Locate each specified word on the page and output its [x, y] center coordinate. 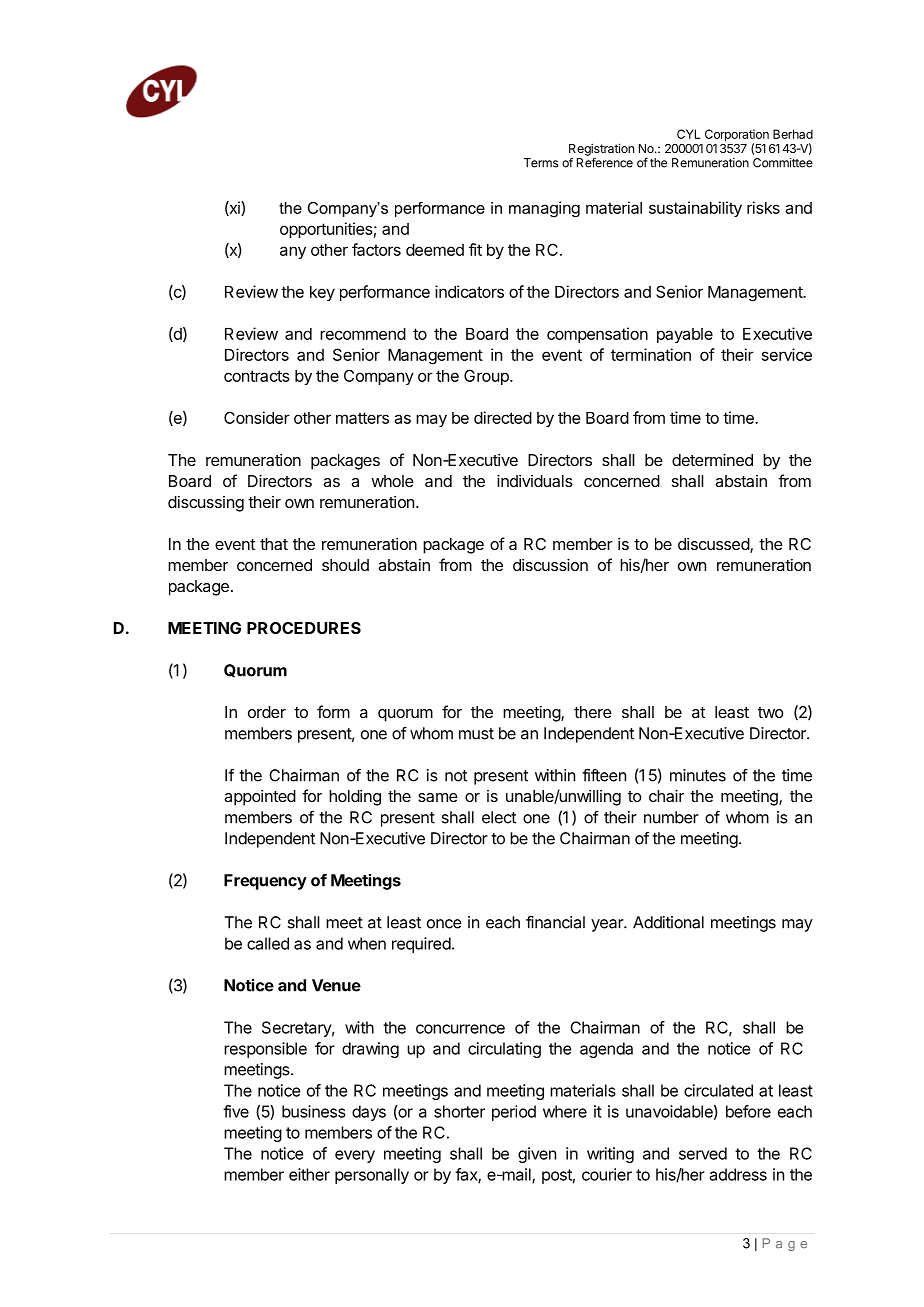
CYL [688, 134]
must [476, 734]
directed [503, 417]
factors [376, 249]
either [309, 1174]
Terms [541, 163]
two [771, 712]
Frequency [265, 882]
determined [712, 459]
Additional [668, 922]
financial [555, 922]
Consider [257, 417]
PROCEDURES [304, 628]
